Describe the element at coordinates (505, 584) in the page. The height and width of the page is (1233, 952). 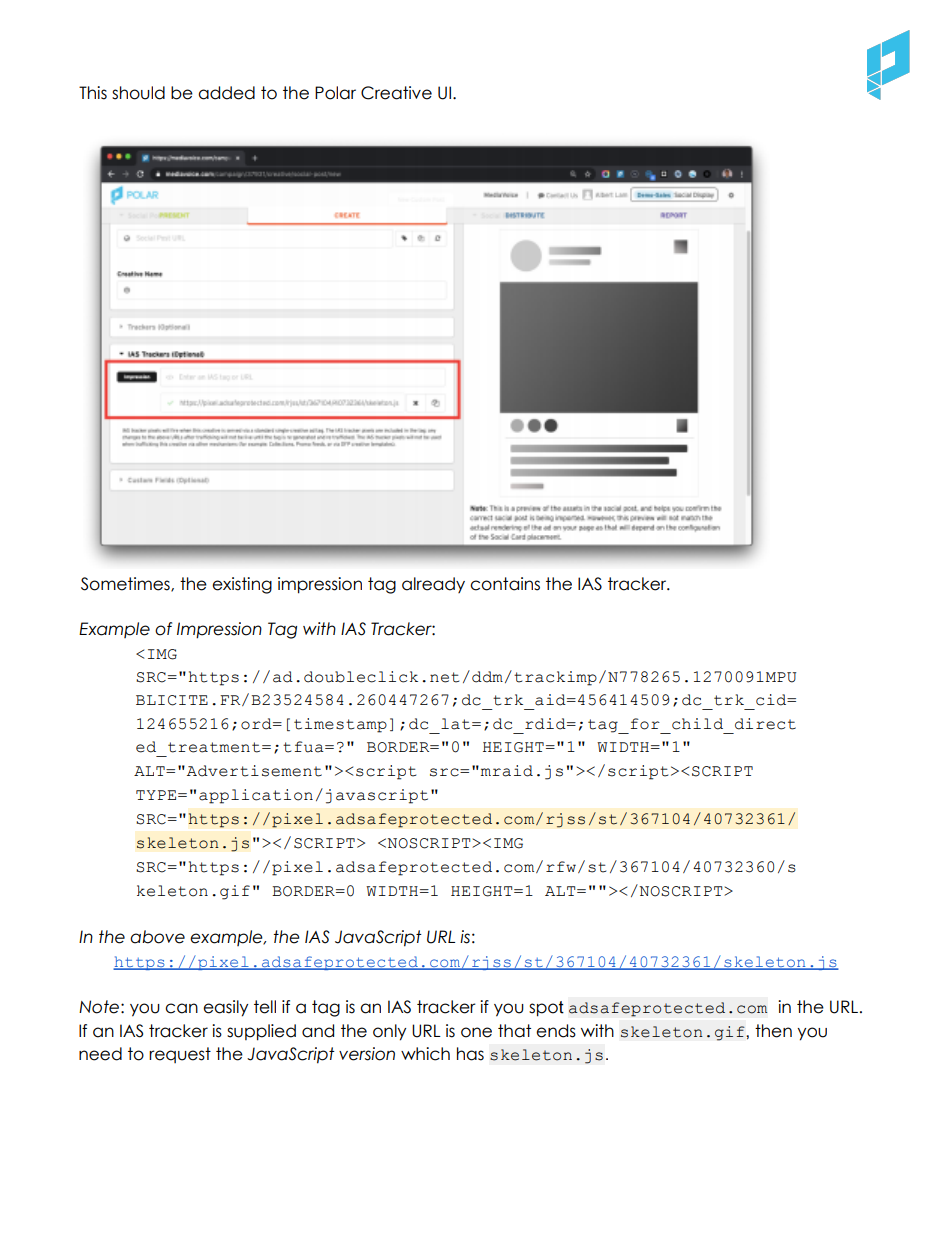
I see `contains` at that location.
